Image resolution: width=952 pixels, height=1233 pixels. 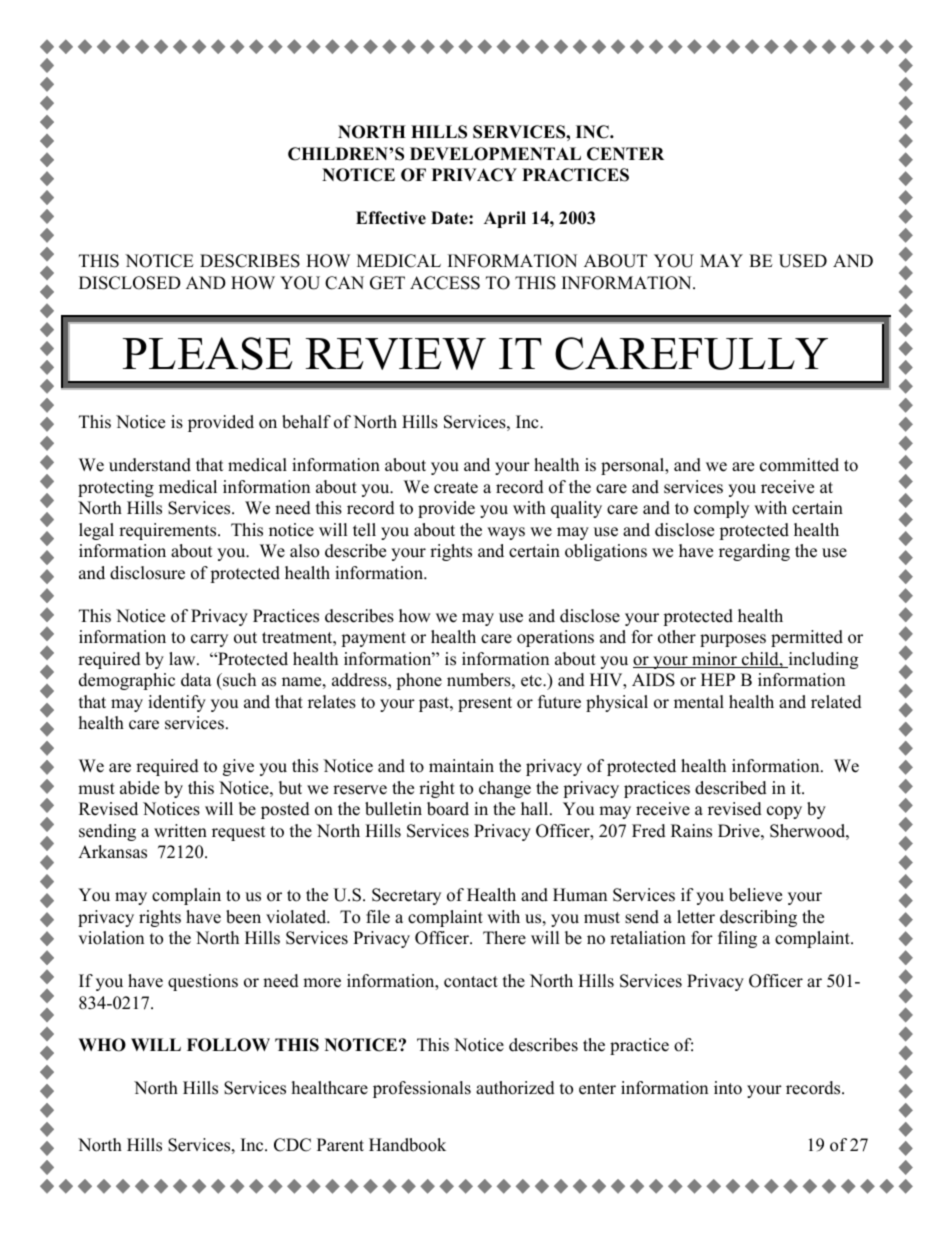 I want to click on CAN, so click(x=344, y=283).
